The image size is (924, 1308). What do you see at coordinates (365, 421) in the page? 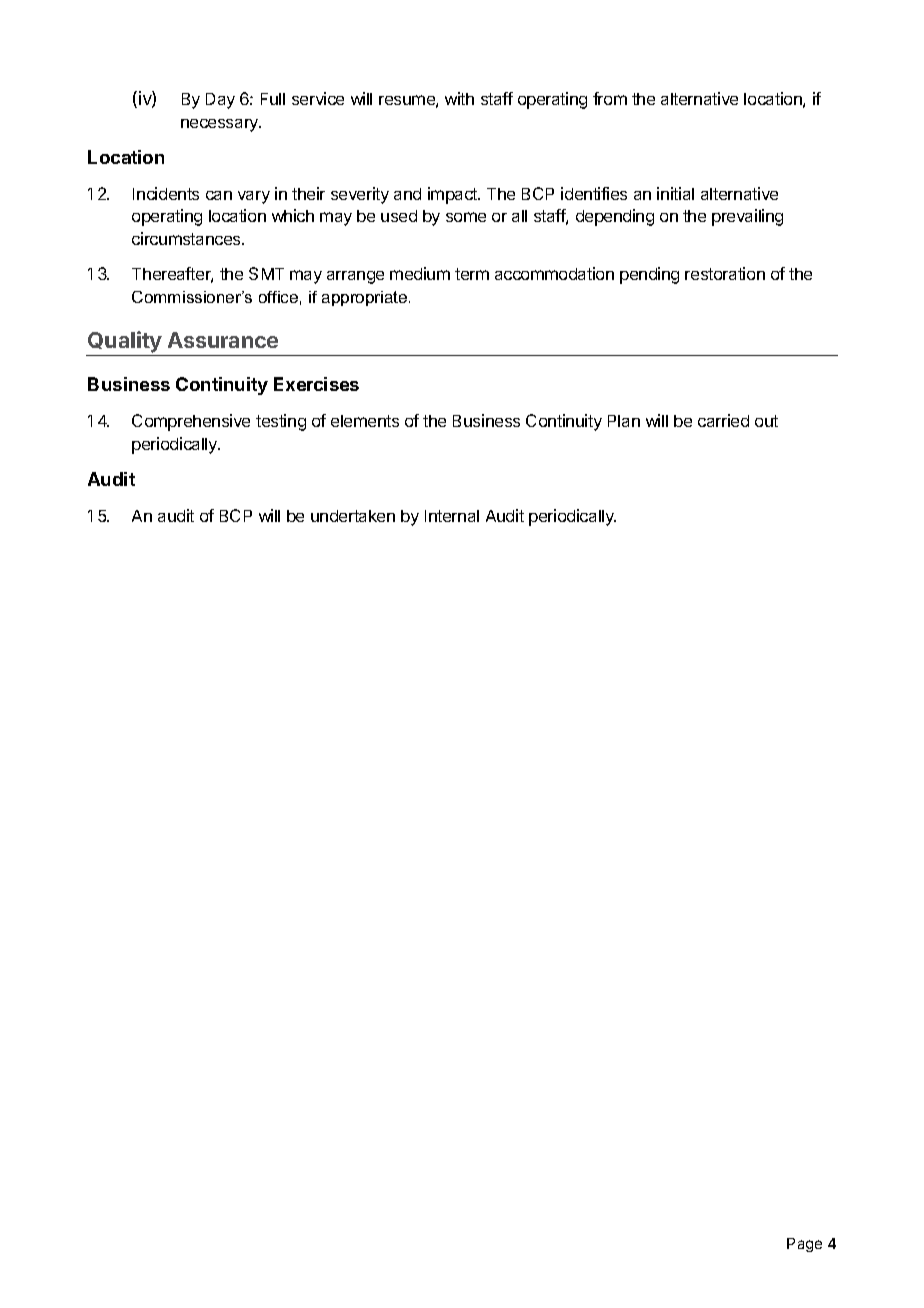
I see `elements` at bounding box center [365, 421].
